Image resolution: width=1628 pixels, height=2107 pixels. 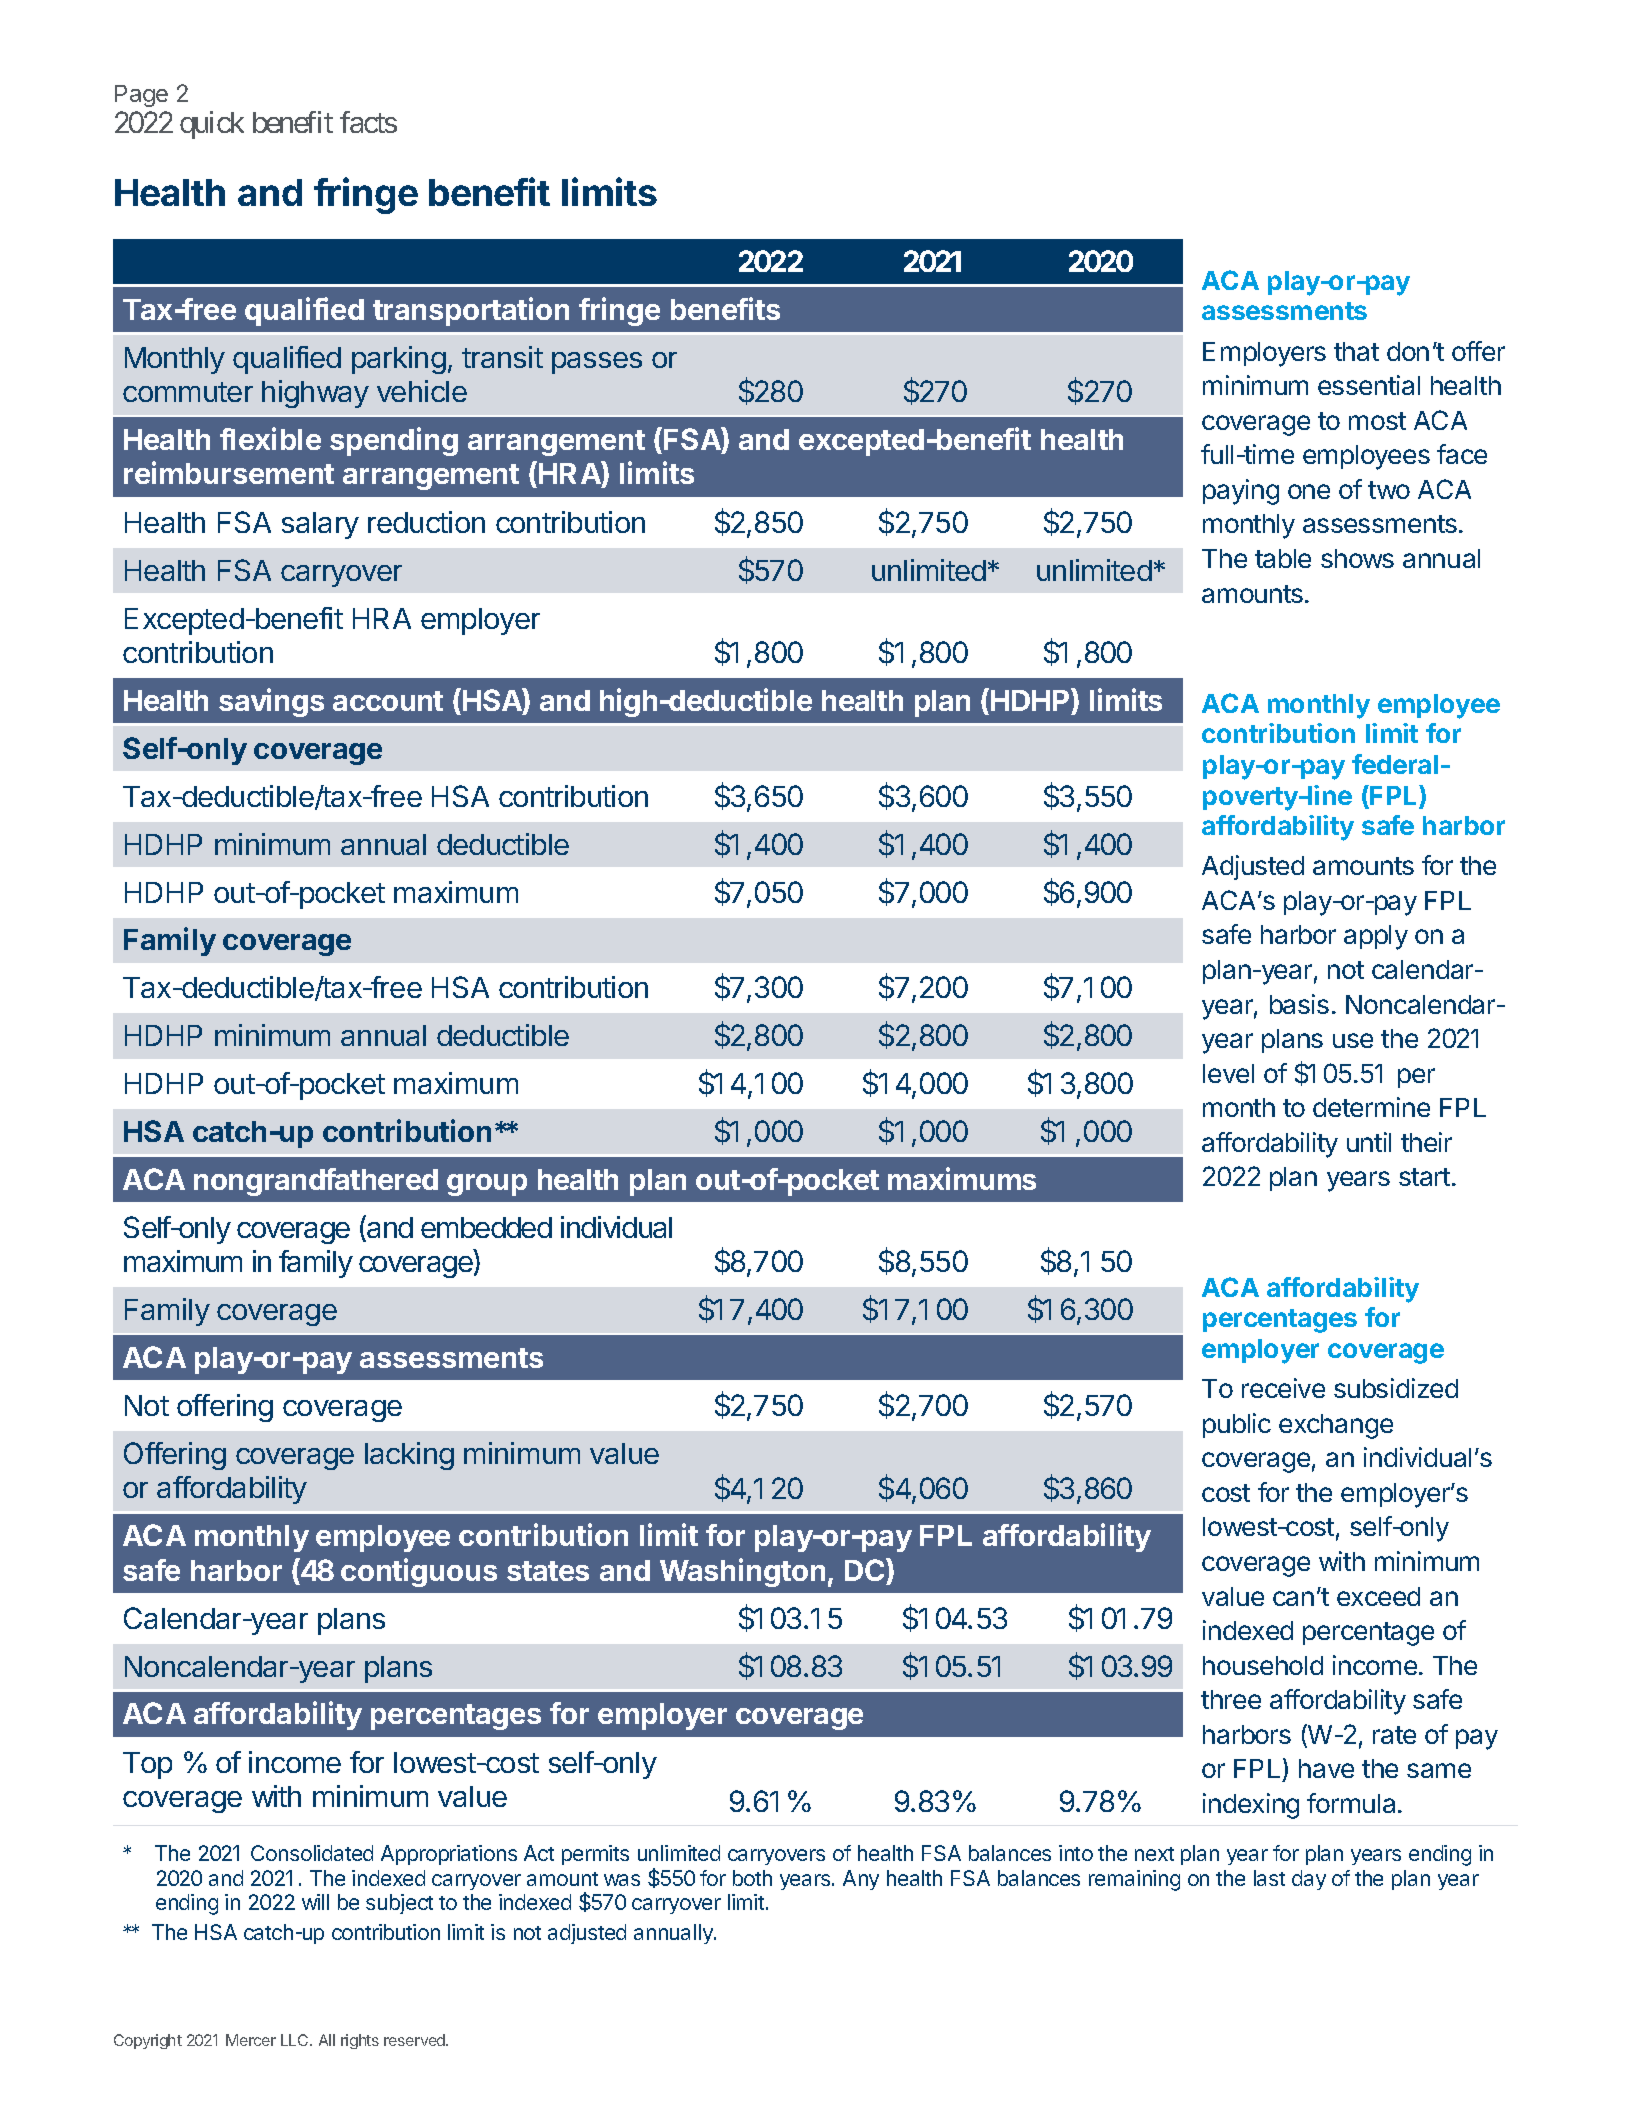 I want to click on group, so click(x=487, y=1185).
